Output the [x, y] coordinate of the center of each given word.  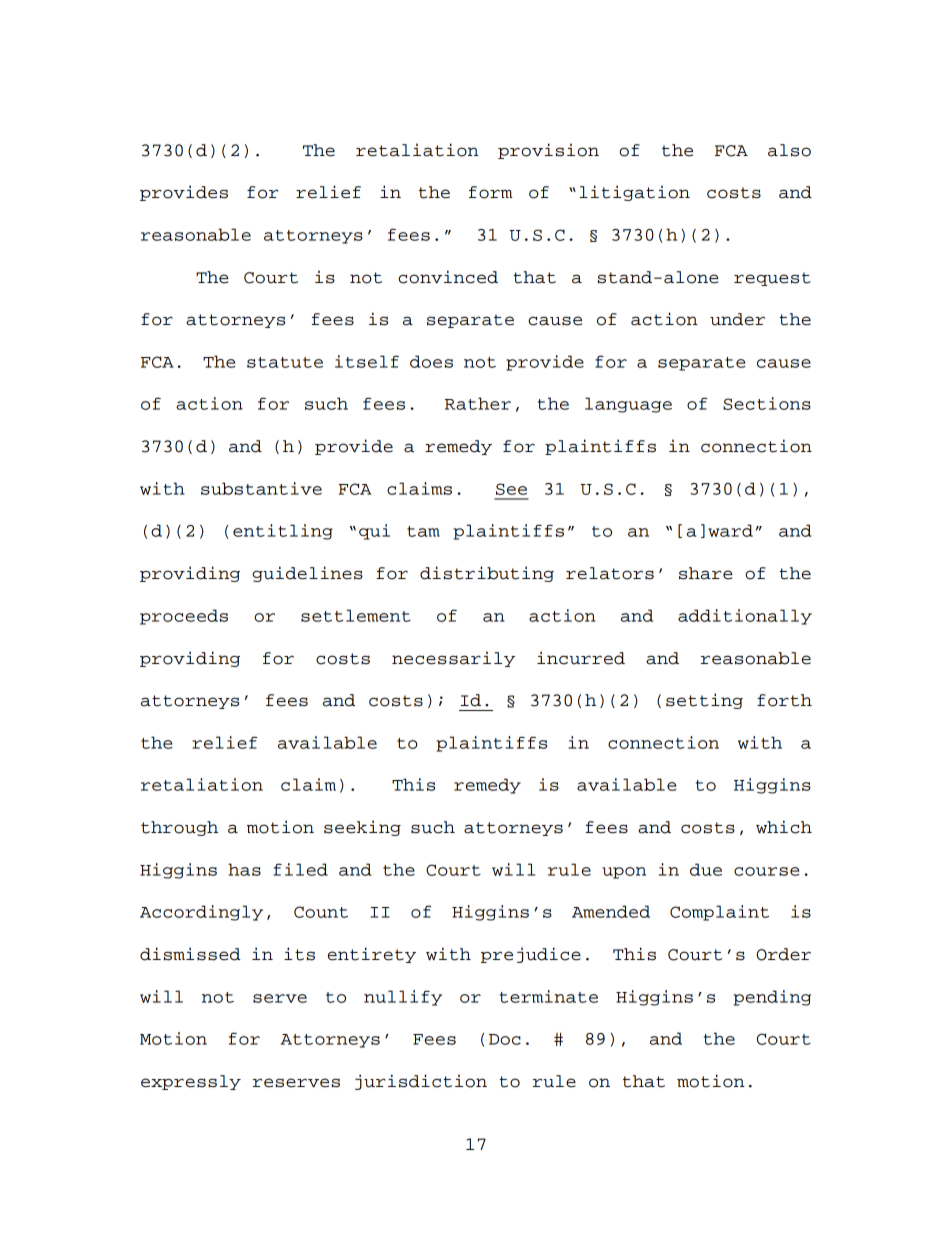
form [491, 192]
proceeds [184, 617]
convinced [448, 277]
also [789, 150]
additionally [745, 617]
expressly [191, 1082]
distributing [487, 574]
